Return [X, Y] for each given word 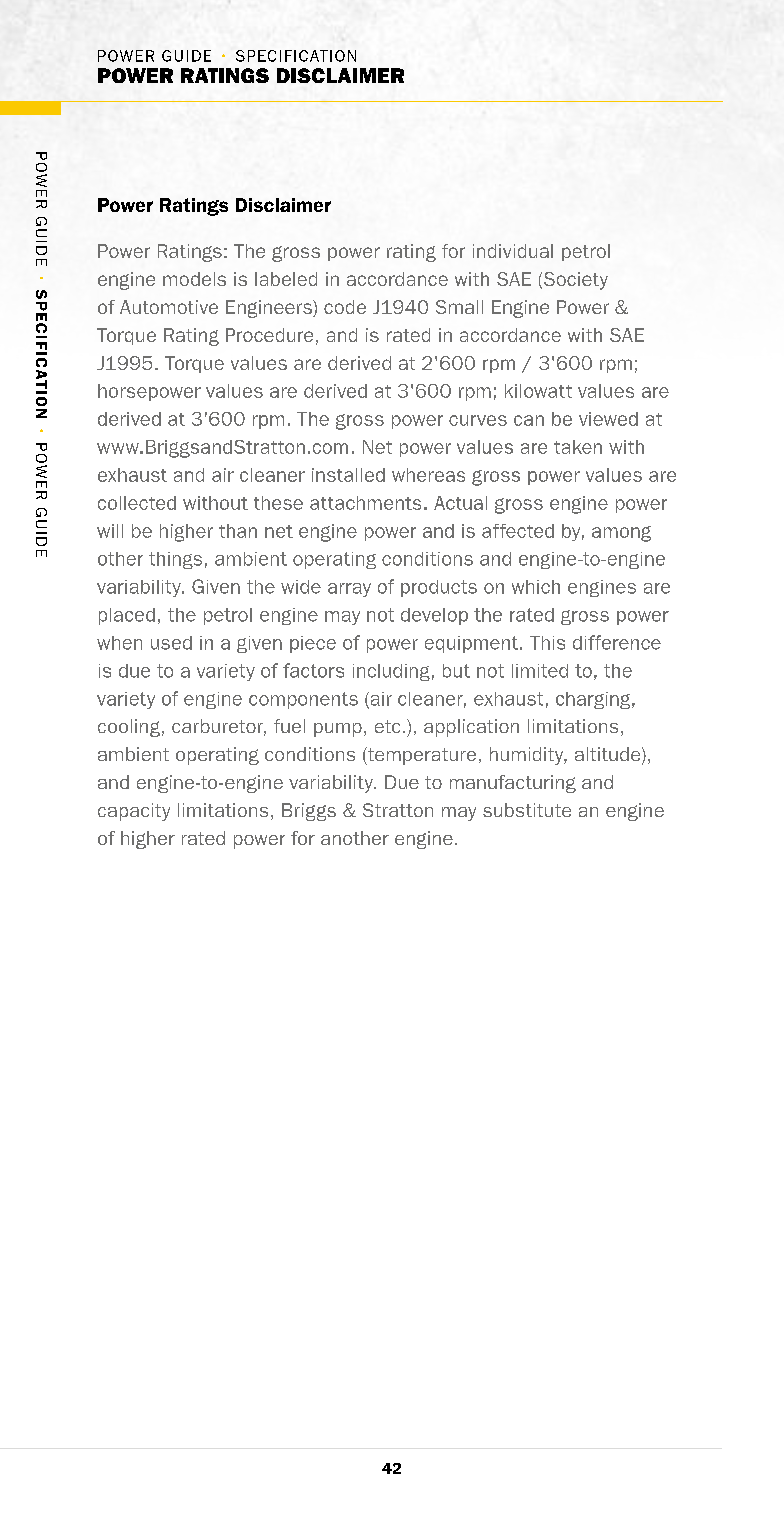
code [345, 307]
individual [513, 251]
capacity [134, 812]
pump [338, 730]
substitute [527, 810]
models [194, 279]
